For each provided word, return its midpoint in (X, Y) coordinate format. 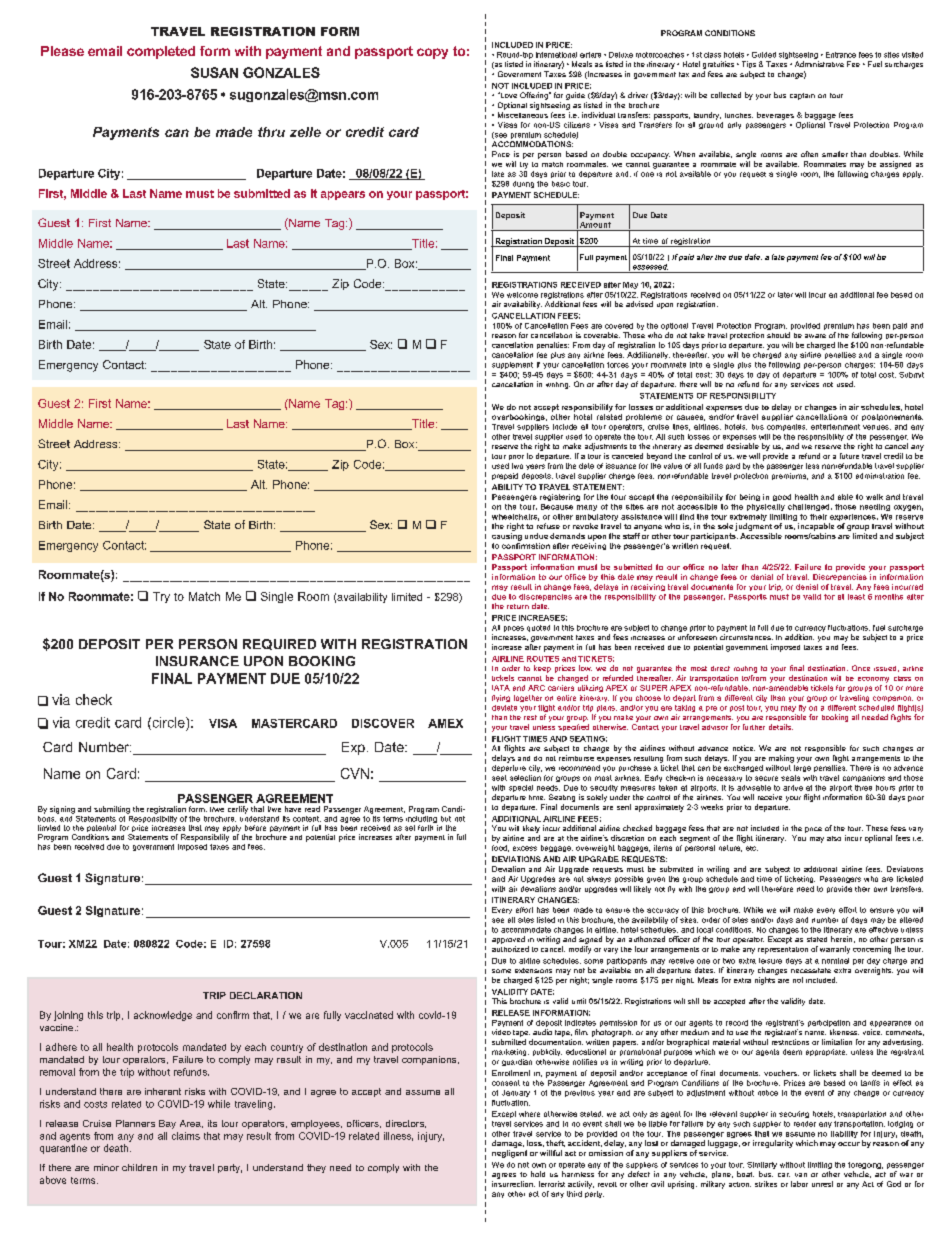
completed (161, 52)
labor (799, 1184)
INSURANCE (197, 661)
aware (815, 336)
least (856, 597)
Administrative (819, 64)
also (834, 838)
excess (525, 848)
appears (343, 195)
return (518, 606)
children (139, 1167)
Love (507, 95)
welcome (522, 295)
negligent (509, 1154)
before (255, 828)
